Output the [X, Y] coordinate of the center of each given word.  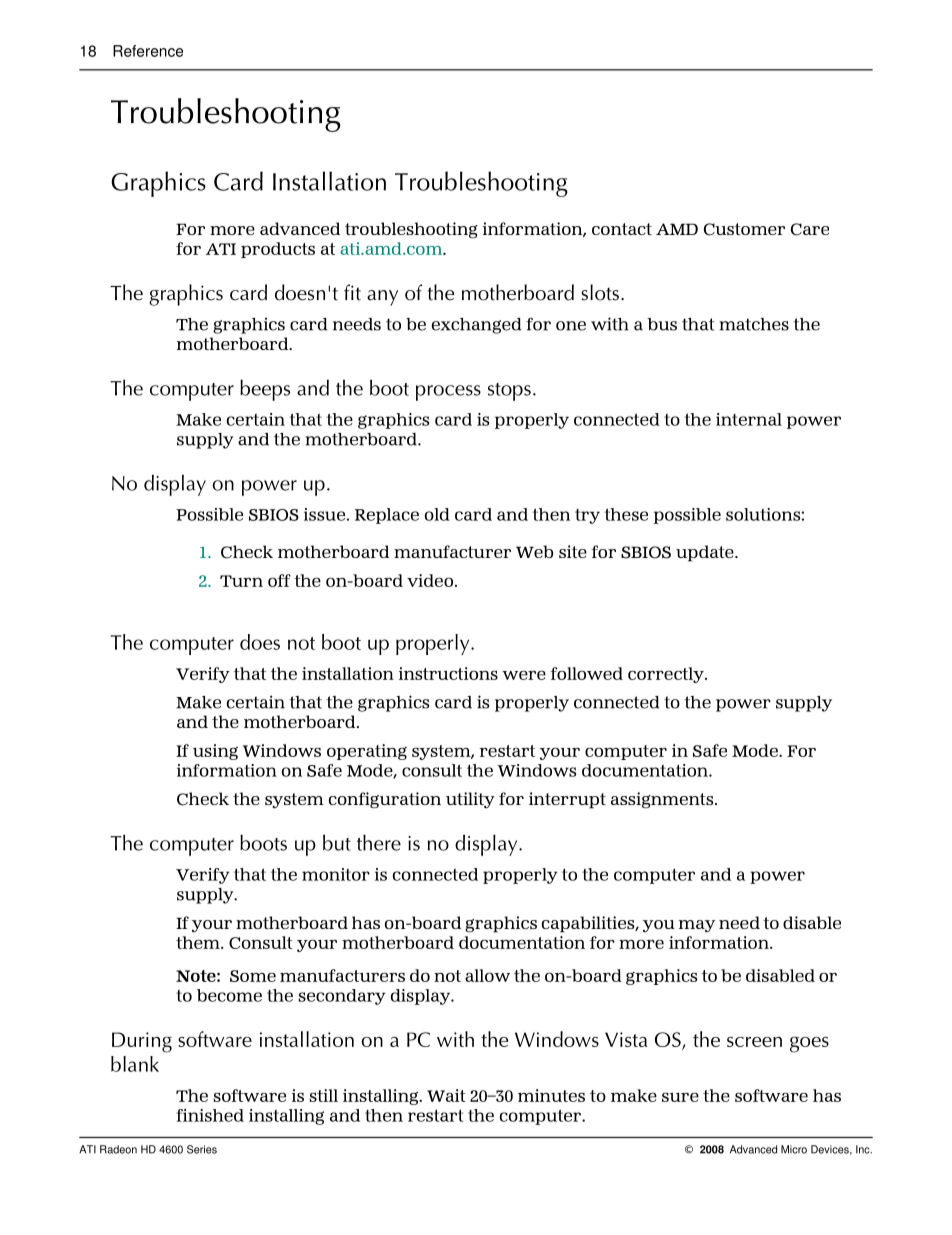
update [706, 553]
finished [210, 1115]
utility [470, 800]
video [430, 580]
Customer [744, 229]
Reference [148, 51]
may [697, 926]
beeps [265, 390]
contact [622, 229]
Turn [241, 581]
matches [754, 324]
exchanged [476, 326]
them [199, 942]
